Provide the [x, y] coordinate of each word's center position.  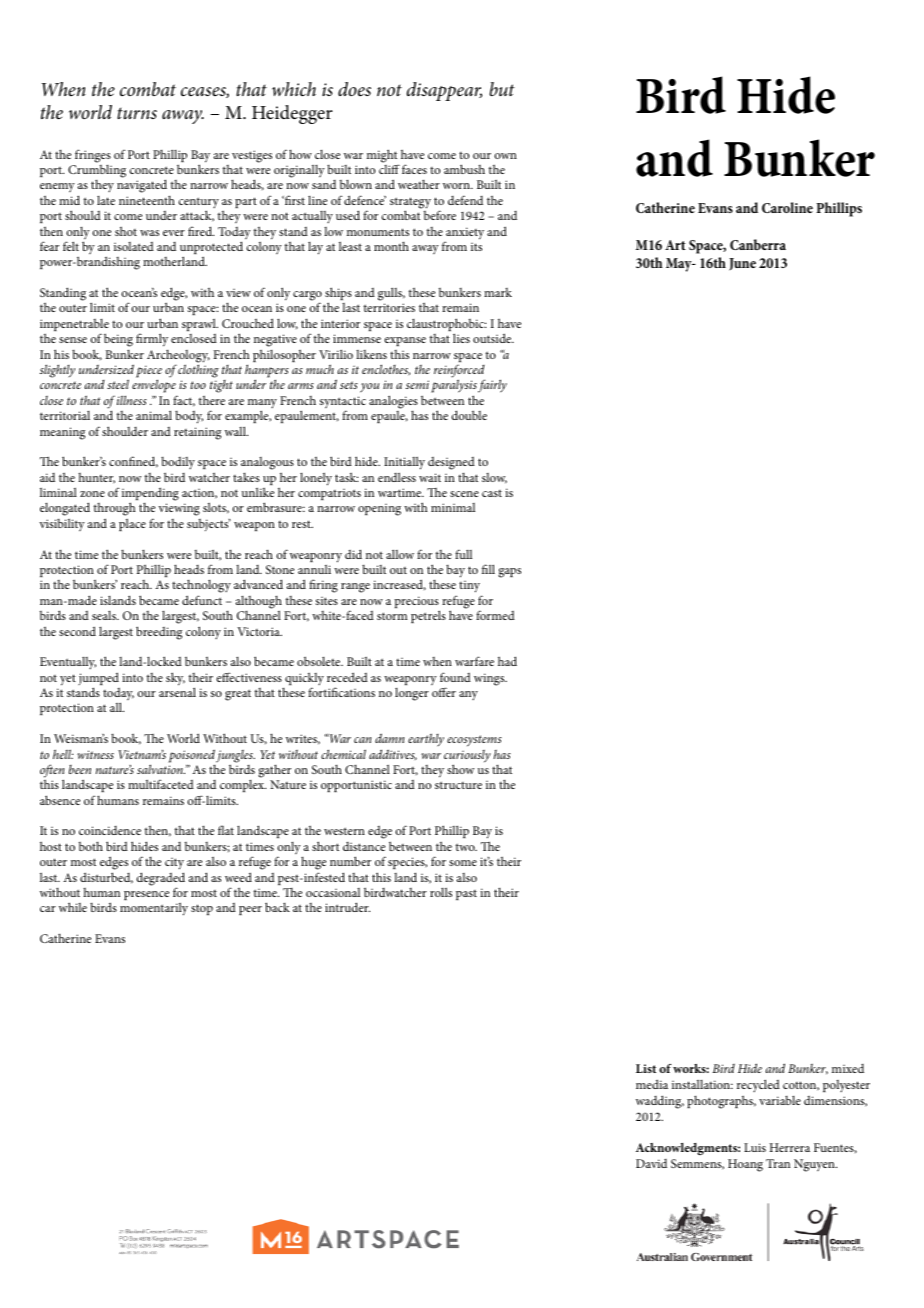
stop [202, 909]
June [742, 264]
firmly [152, 341]
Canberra [758, 244]
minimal [453, 507]
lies [461, 338]
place [132, 525]
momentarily [154, 909]
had [507, 661]
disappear [444, 91]
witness [95, 754]
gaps [509, 573]
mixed [848, 1068]
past [466, 895]
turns [137, 113]
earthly [426, 740]
